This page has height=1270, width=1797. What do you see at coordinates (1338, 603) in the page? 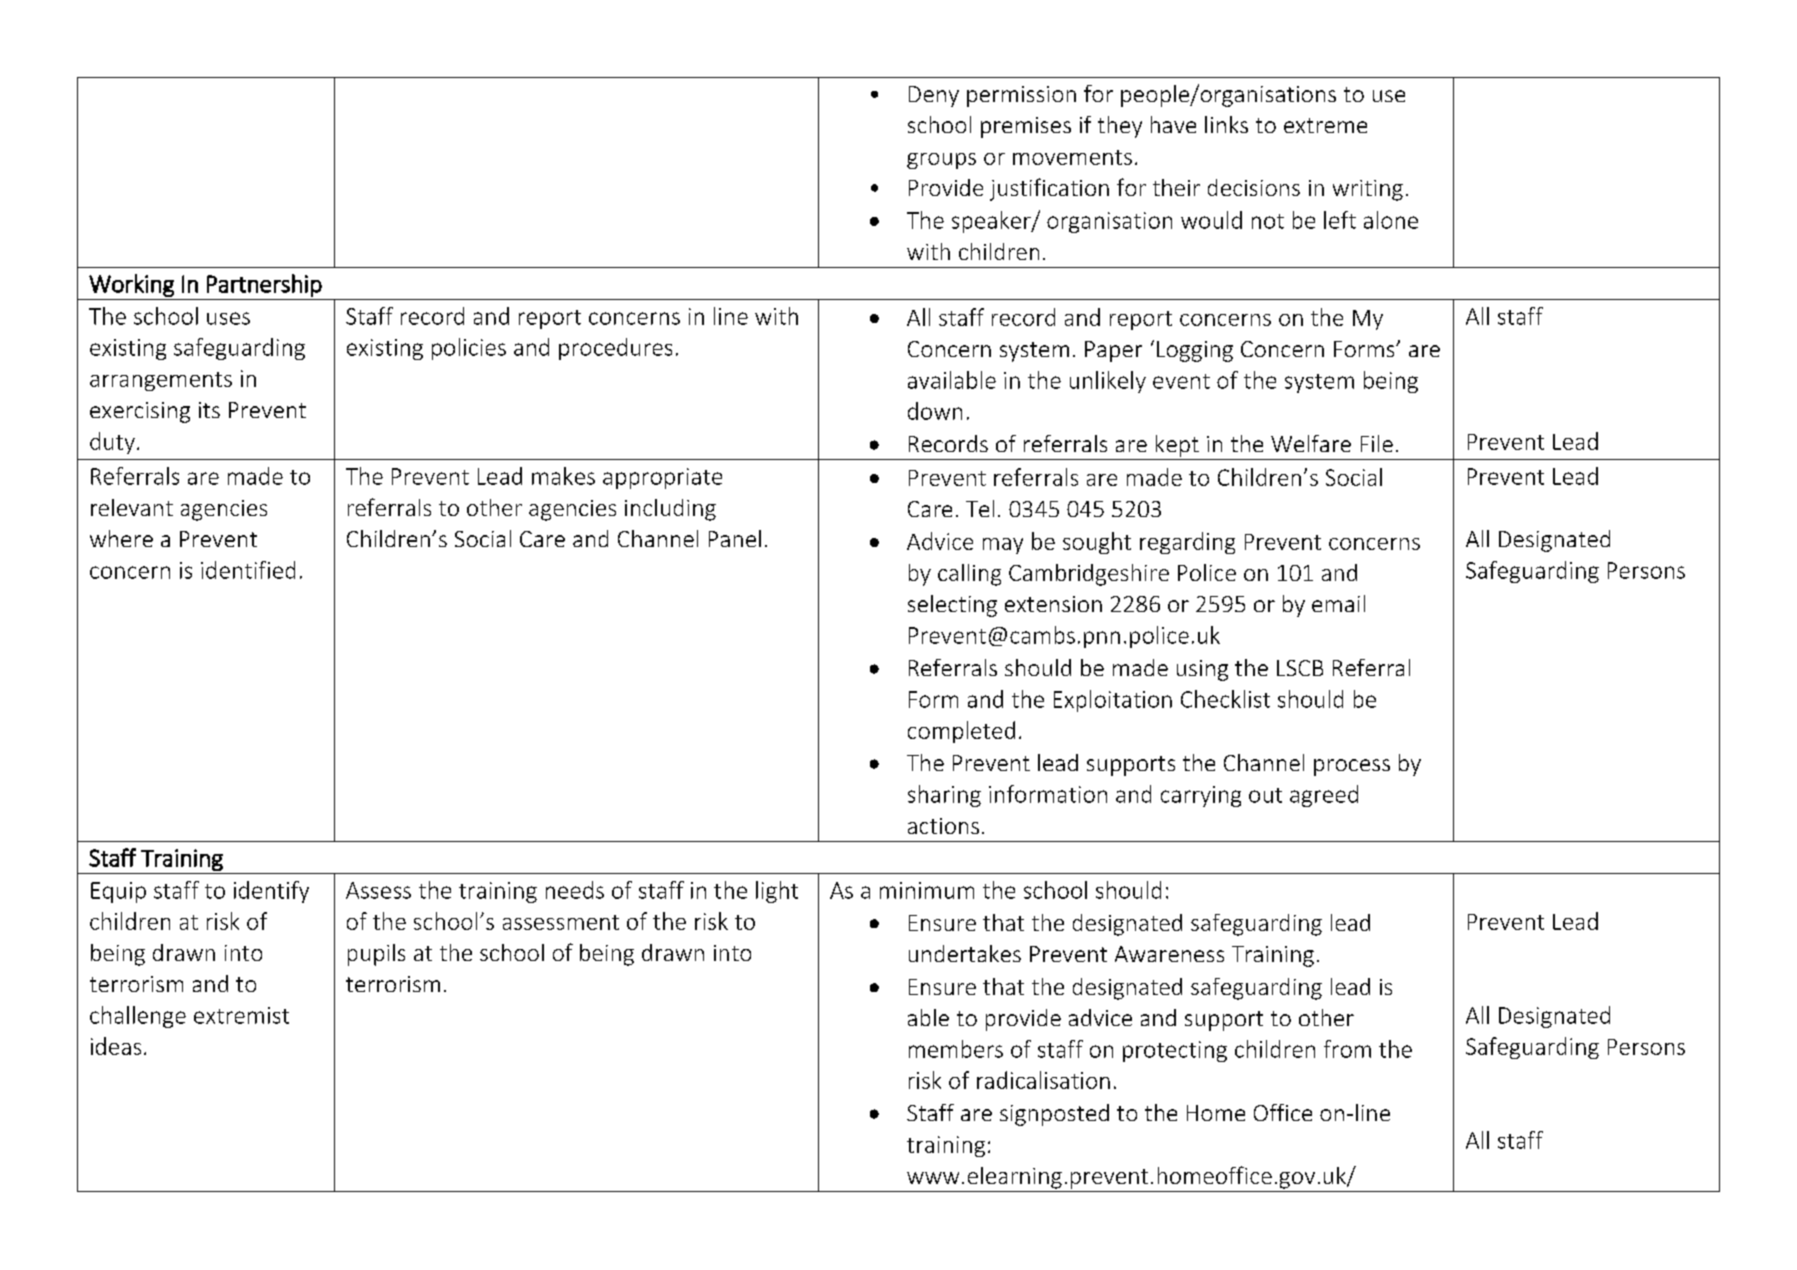
I see `email` at bounding box center [1338, 603].
